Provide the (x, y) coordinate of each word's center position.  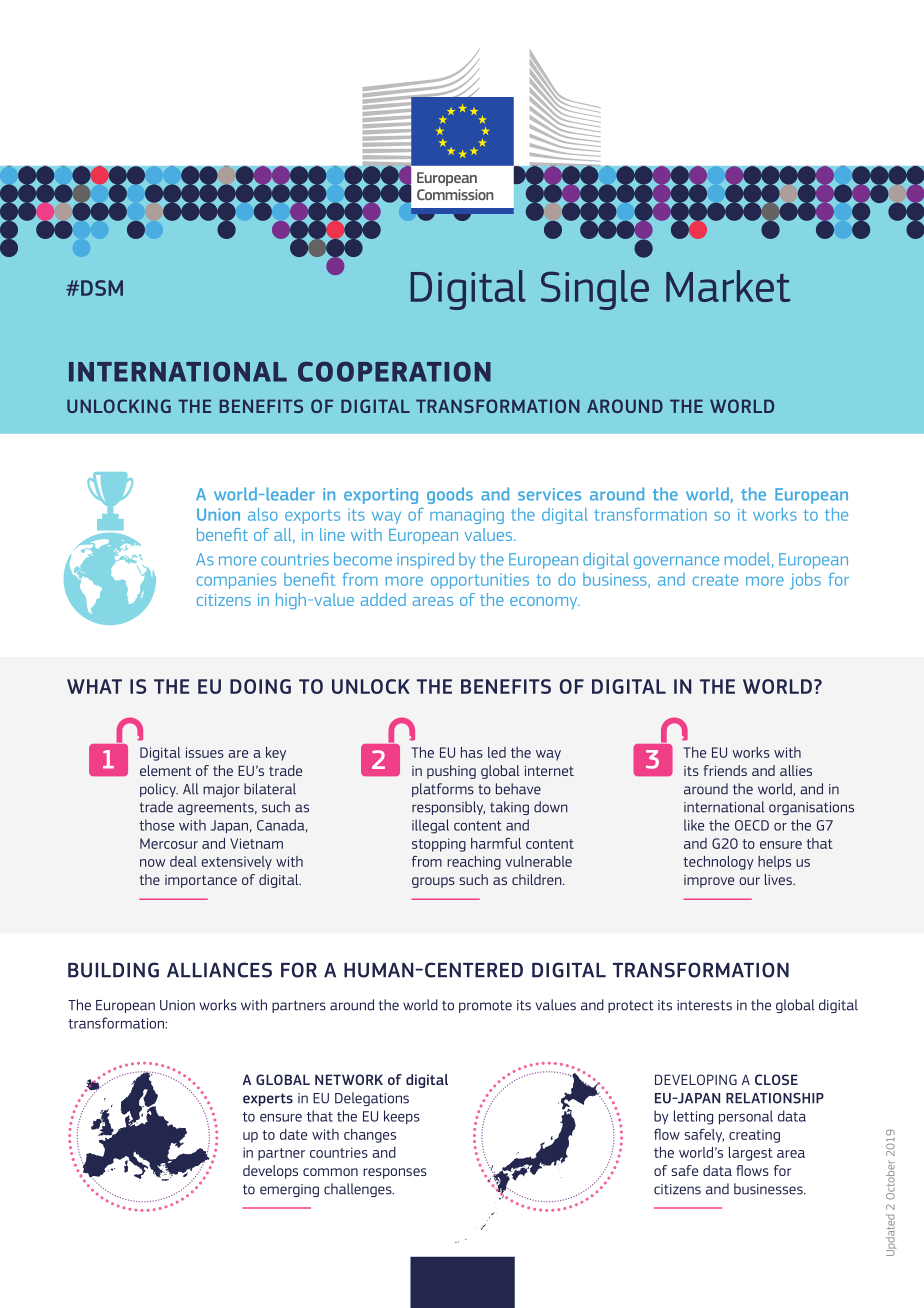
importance (201, 881)
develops (270, 1172)
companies (236, 581)
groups (433, 882)
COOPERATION (394, 371)
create (715, 580)
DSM (102, 288)
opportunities (480, 581)
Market (728, 286)
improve (709, 881)
